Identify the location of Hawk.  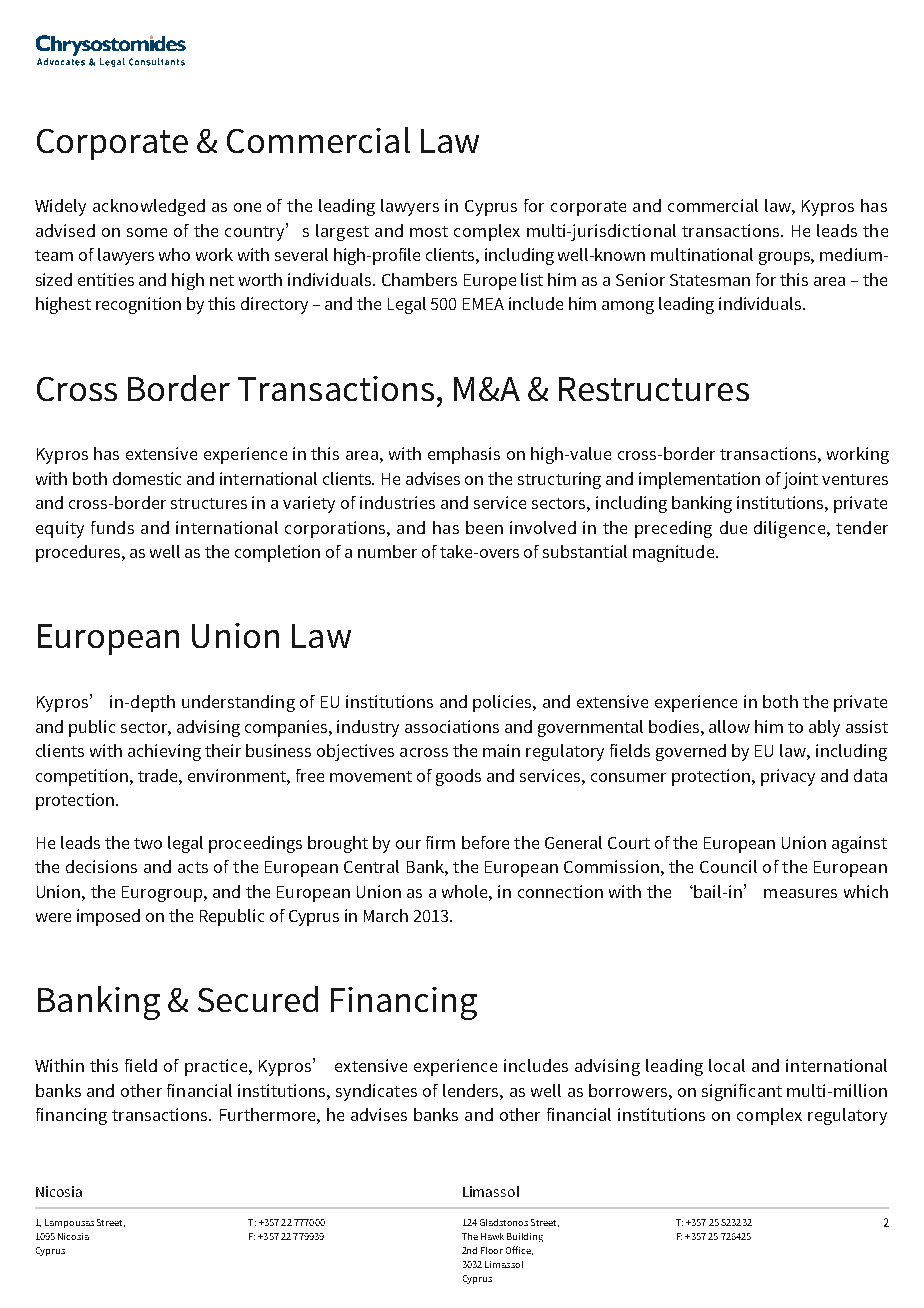
(492, 1236).
